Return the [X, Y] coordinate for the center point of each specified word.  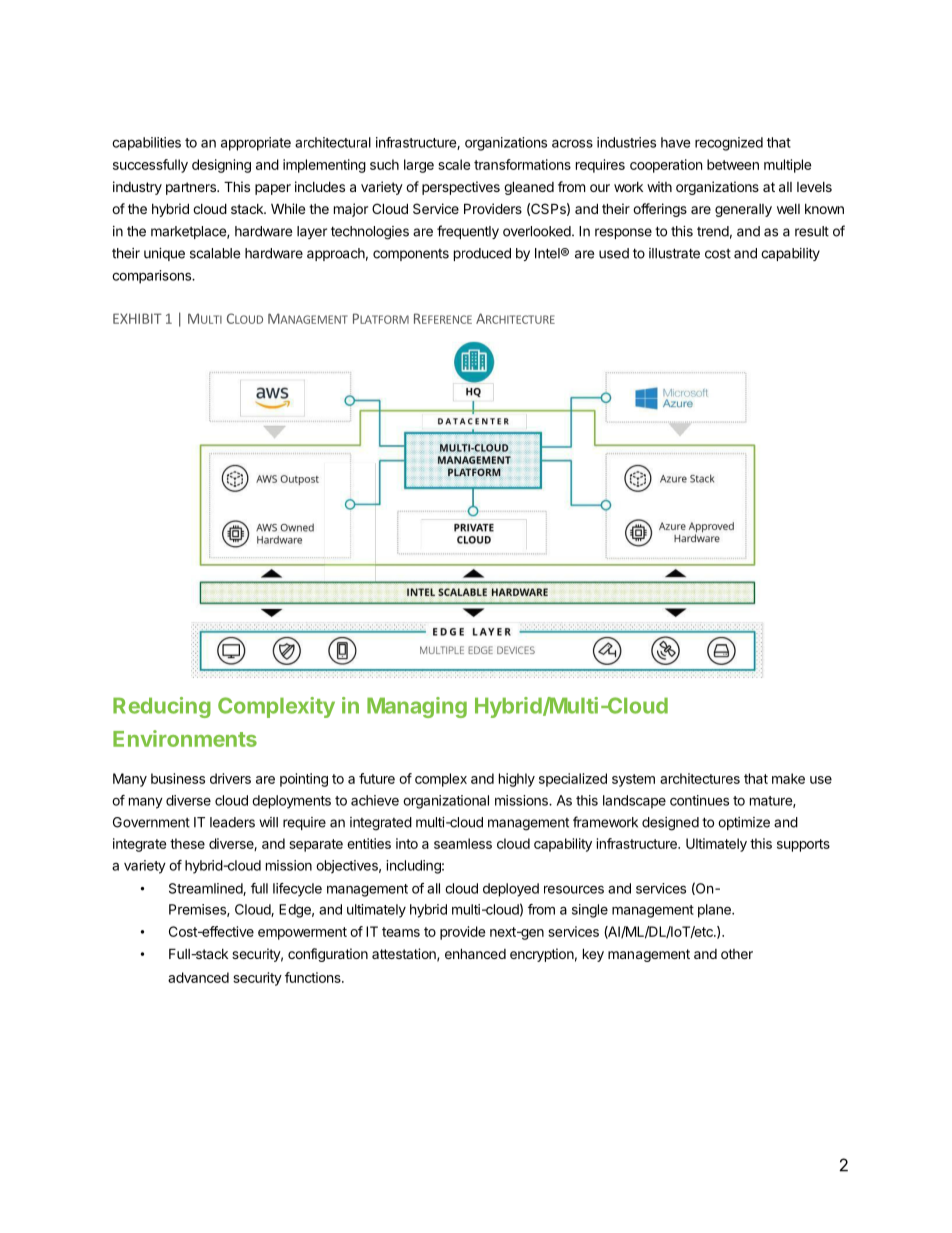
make [788, 778]
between [733, 164]
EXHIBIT [137, 318]
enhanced [475, 953]
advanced [198, 977]
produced [482, 254]
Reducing [162, 707]
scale [454, 164]
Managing [417, 707]
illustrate [674, 253]
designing [221, 166]
